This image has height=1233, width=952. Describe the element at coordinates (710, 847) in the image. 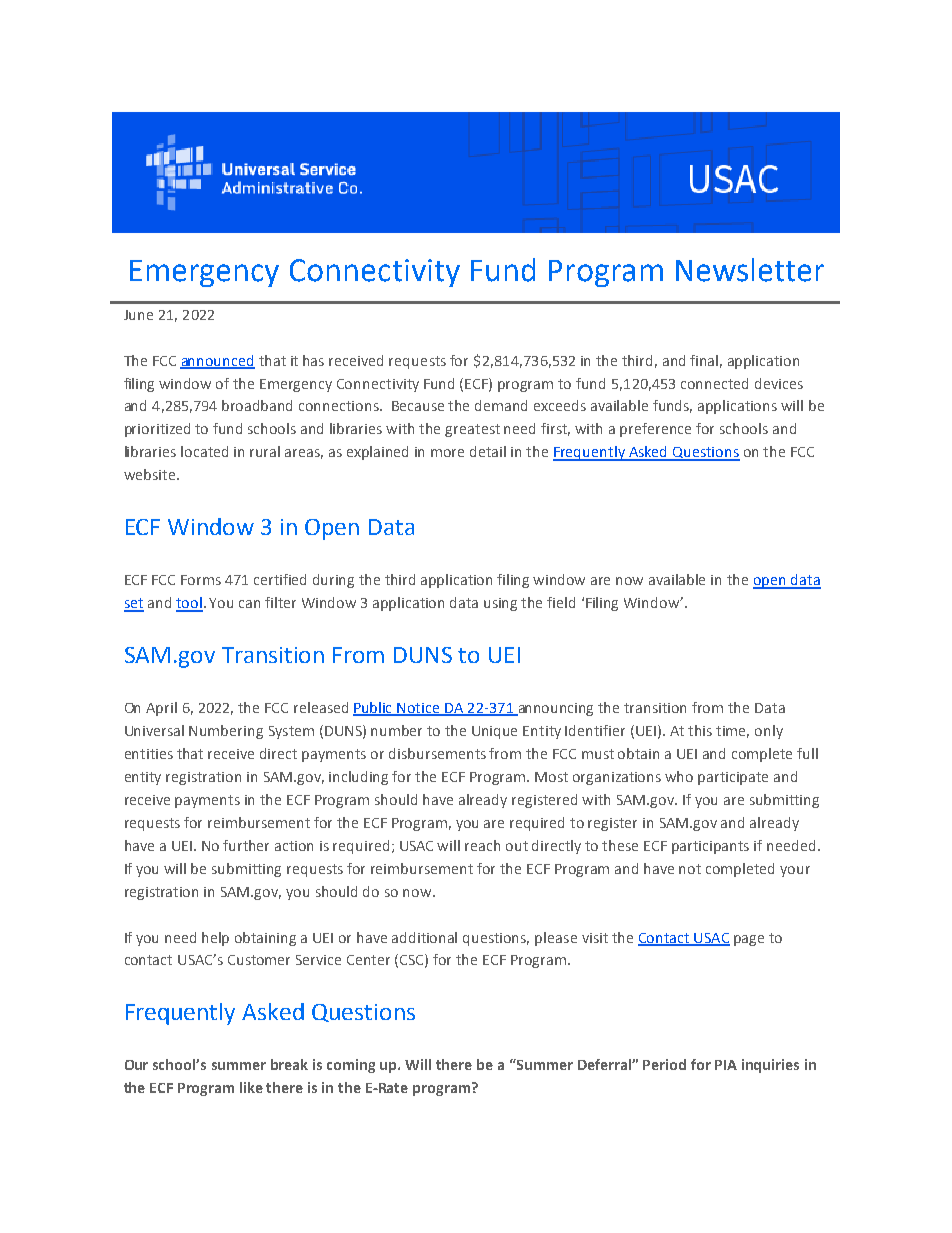

I see `participants` at that location.
